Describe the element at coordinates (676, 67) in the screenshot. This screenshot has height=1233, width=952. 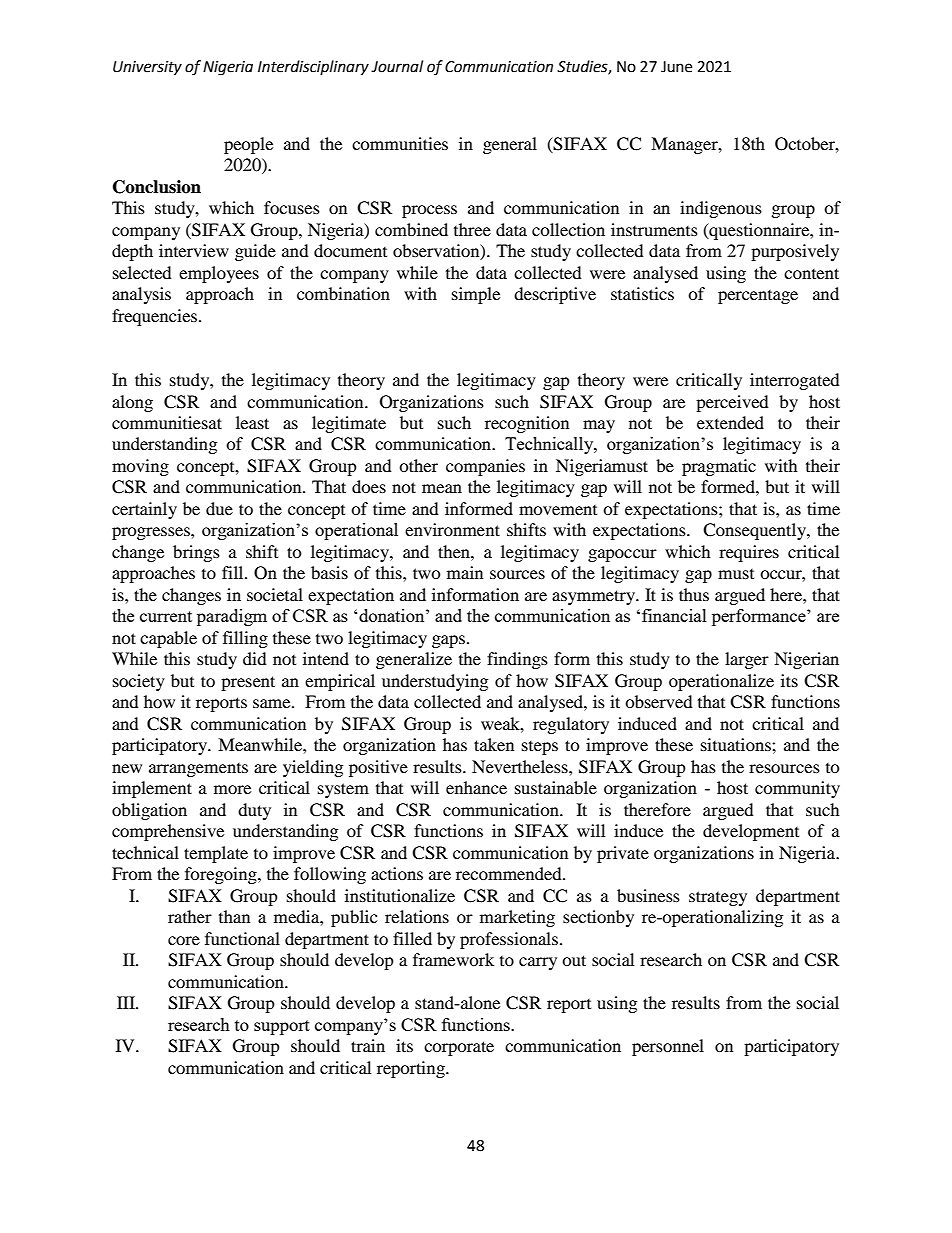
I see `June` at that location.
